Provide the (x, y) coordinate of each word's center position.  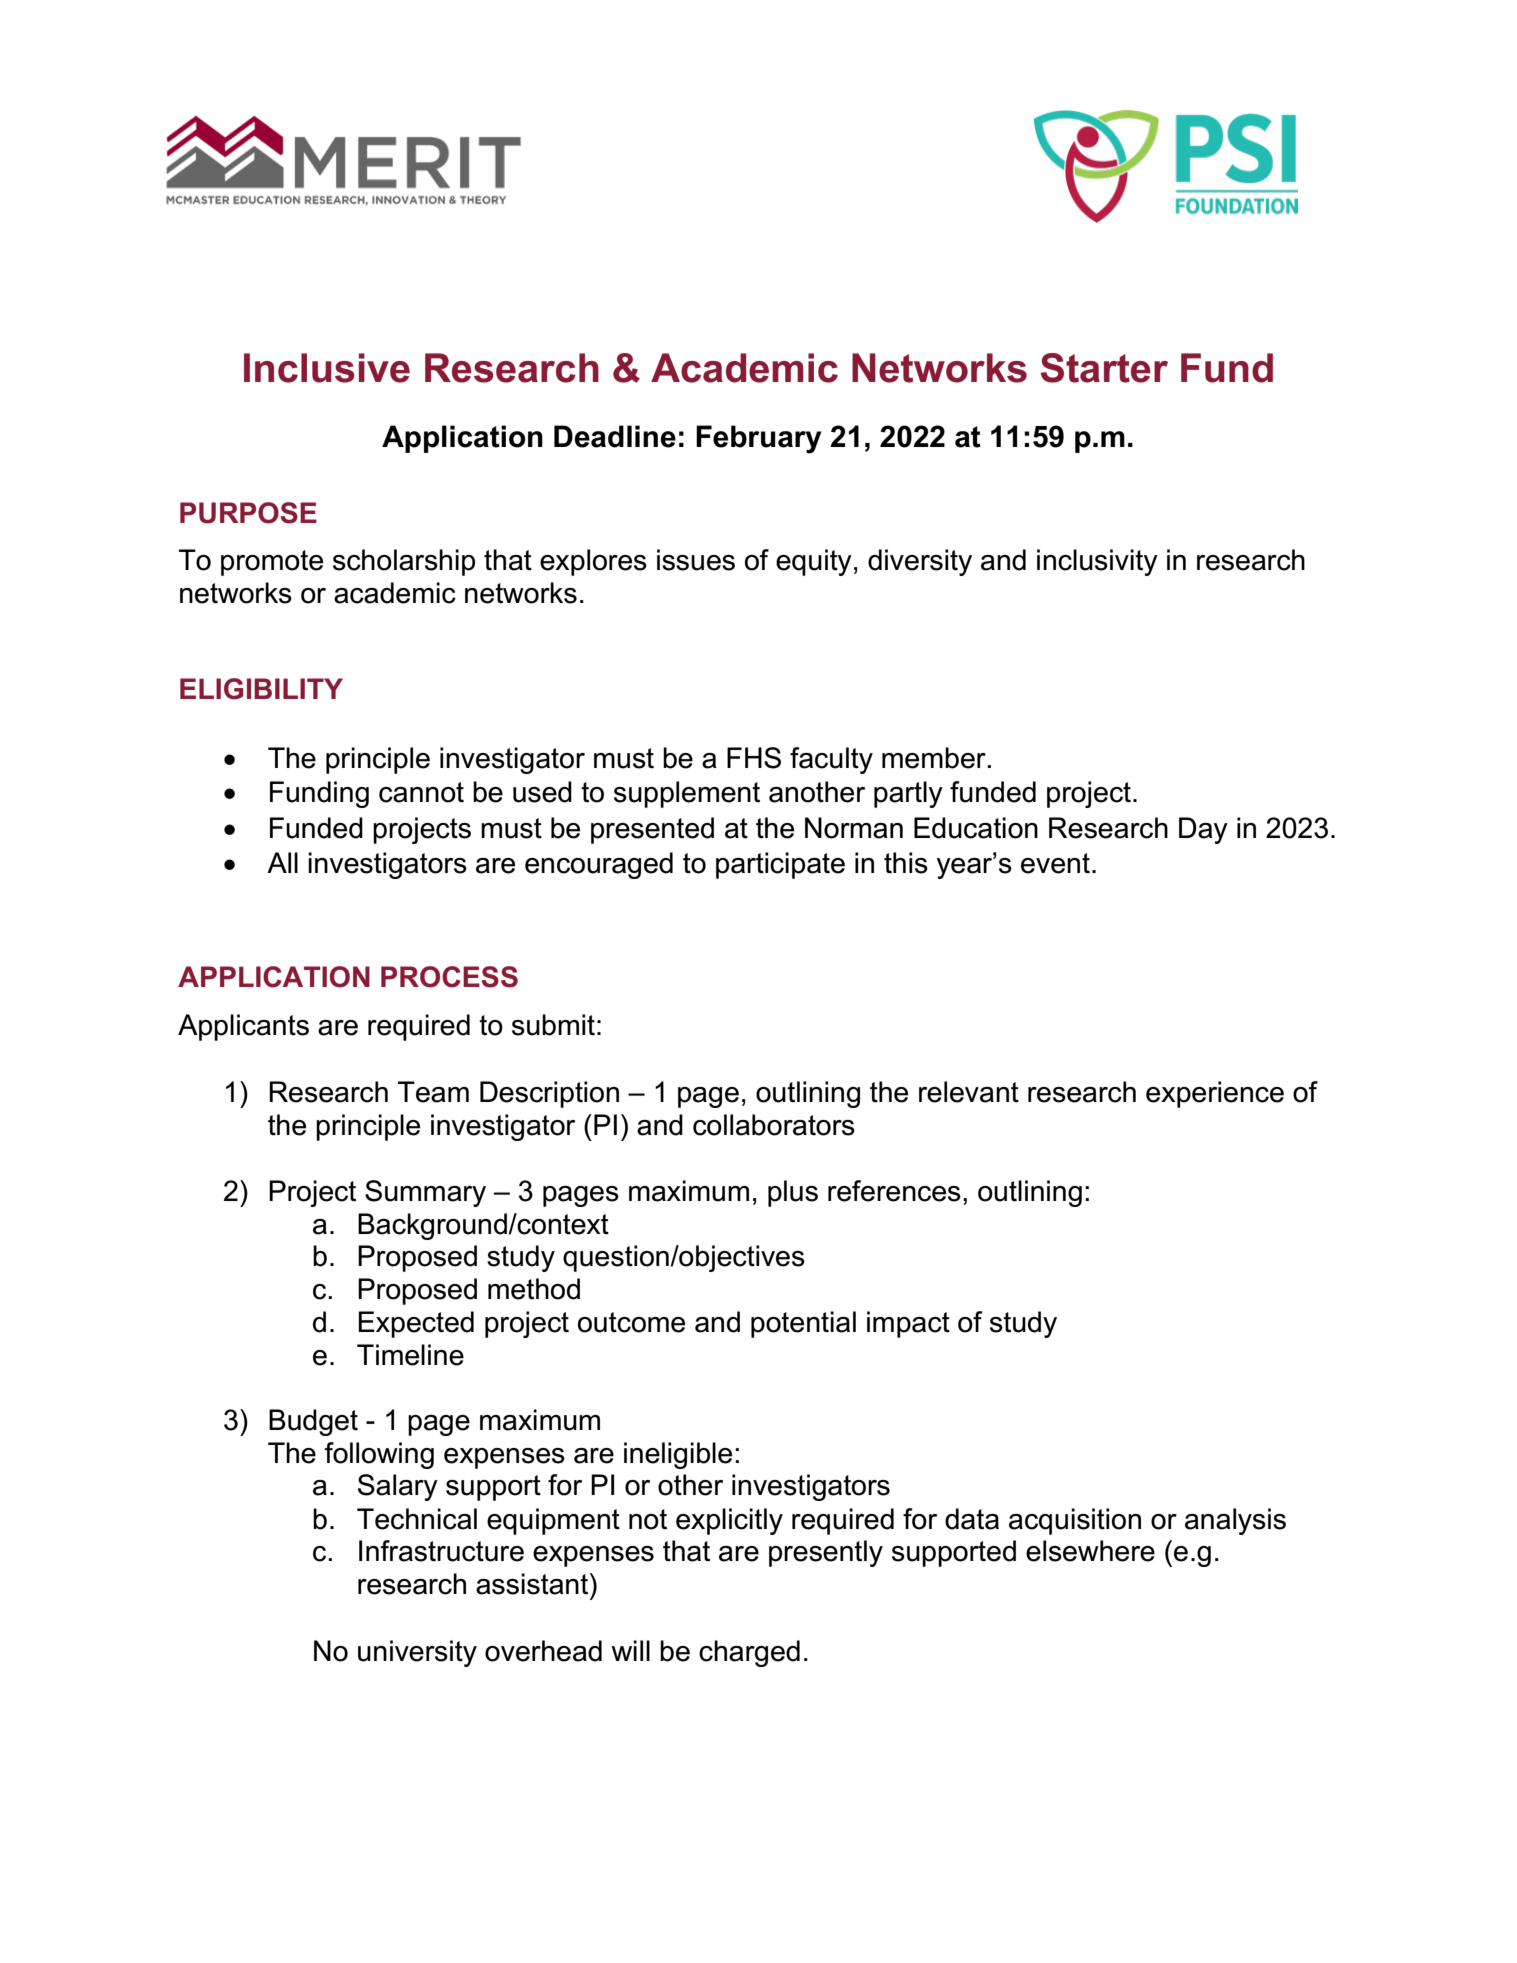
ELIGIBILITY (261, 689)
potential (803, 1324)
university (417, 1653)
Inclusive (327, 368)
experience (1215, 1094)
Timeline (410, 1355)
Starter (1104, 368)
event (1055, 863)
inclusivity (1097, 562)
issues (696, 560)
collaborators (774, 1125)
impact (908, 1324)
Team (433, 1092)
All (282, 862)
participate (780, 865)
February (759, 439)
